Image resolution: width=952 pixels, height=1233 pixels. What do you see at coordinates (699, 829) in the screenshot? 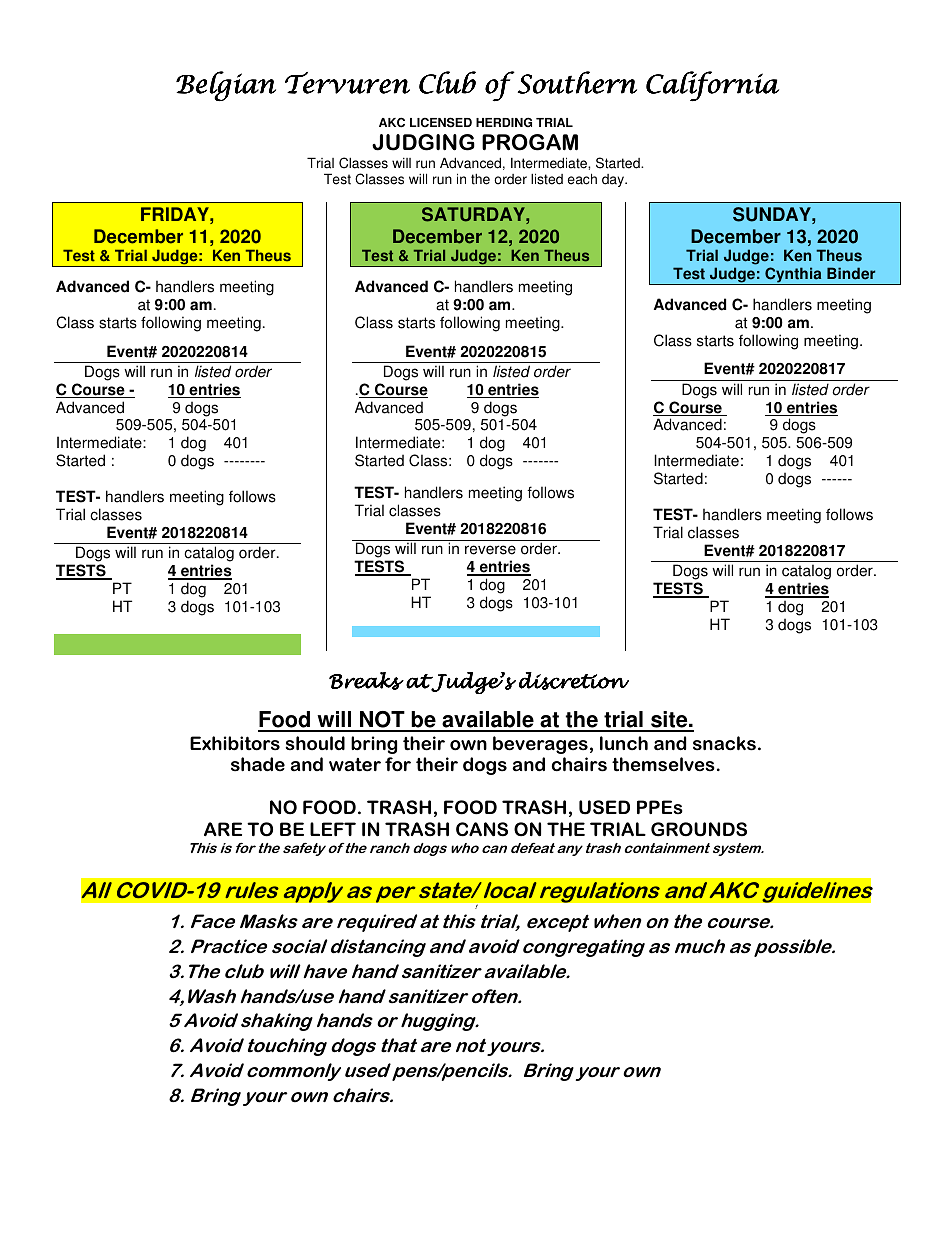
I see `GROUNDS` at bounding box center [699, 829].
